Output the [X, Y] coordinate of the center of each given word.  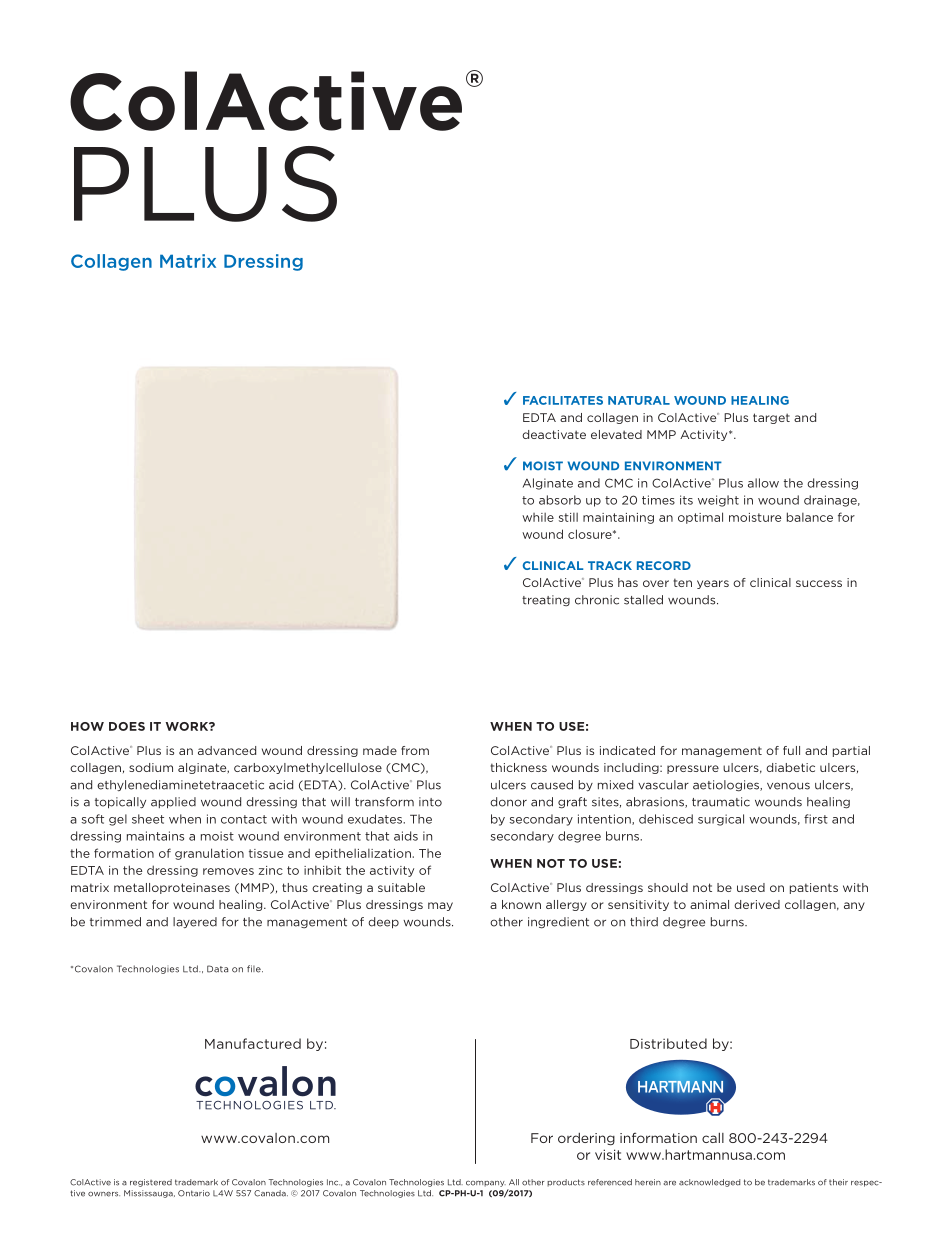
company [486, 1184]
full [791, 750]
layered [195, 922]
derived [757, 904]
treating [546, 600]
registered [151, 1183]
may [440, 906]
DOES [127, 726]
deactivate [554, 434]
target [771, 418]
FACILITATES [563, 400]
